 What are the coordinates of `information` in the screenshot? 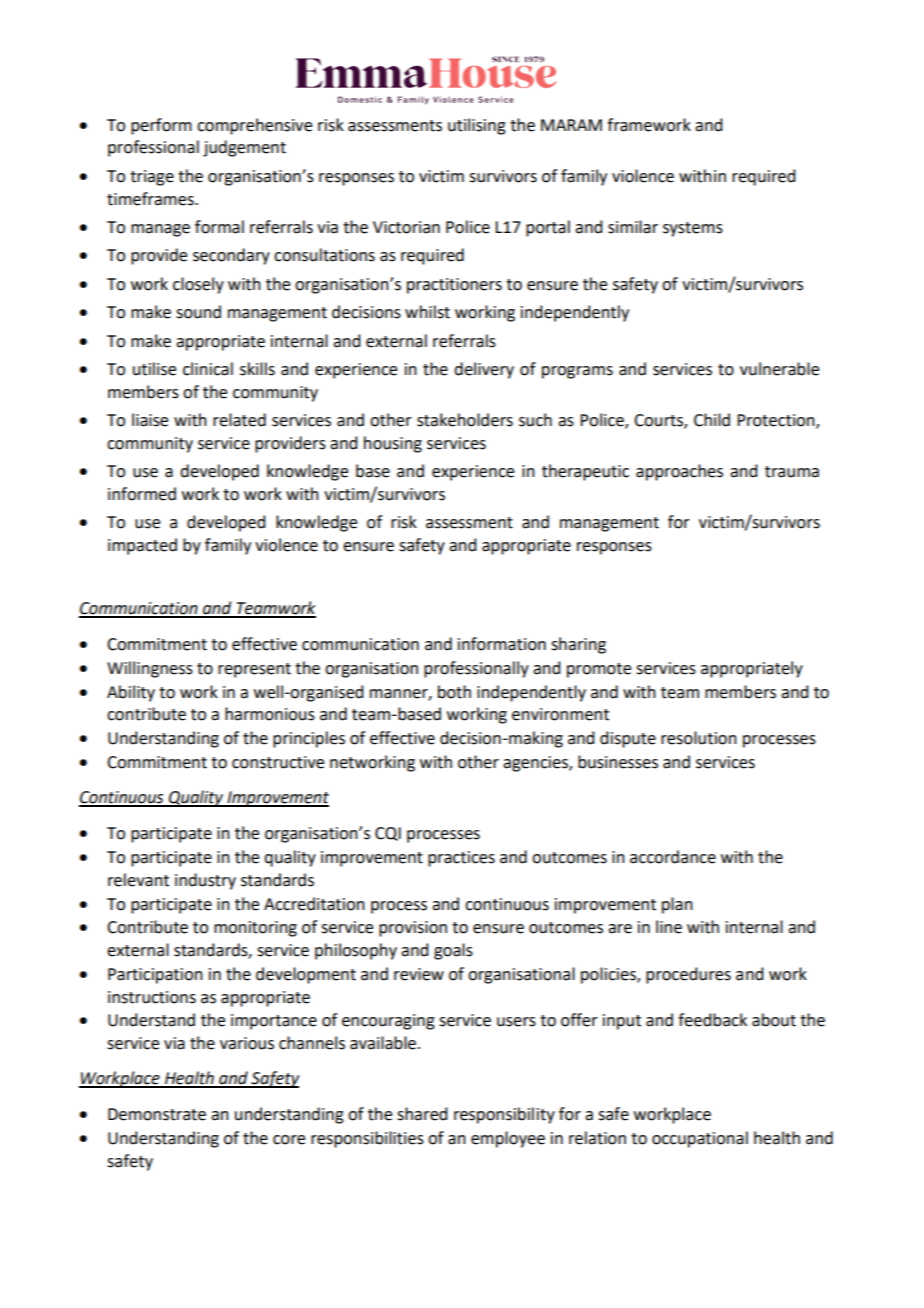 It's located at (502, 644).
